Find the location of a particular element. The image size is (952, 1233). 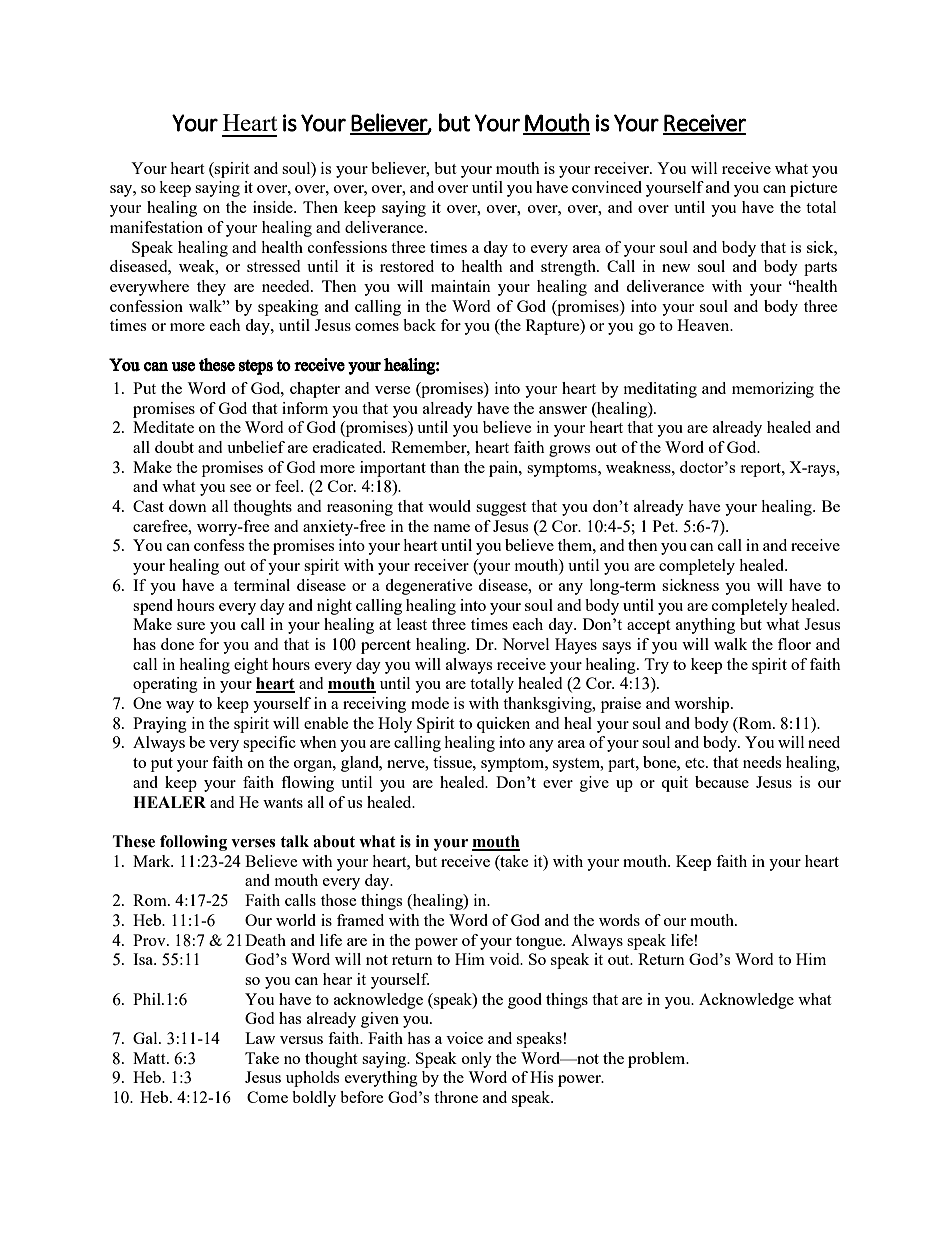

Law is located at coordinates (260, 1038).
